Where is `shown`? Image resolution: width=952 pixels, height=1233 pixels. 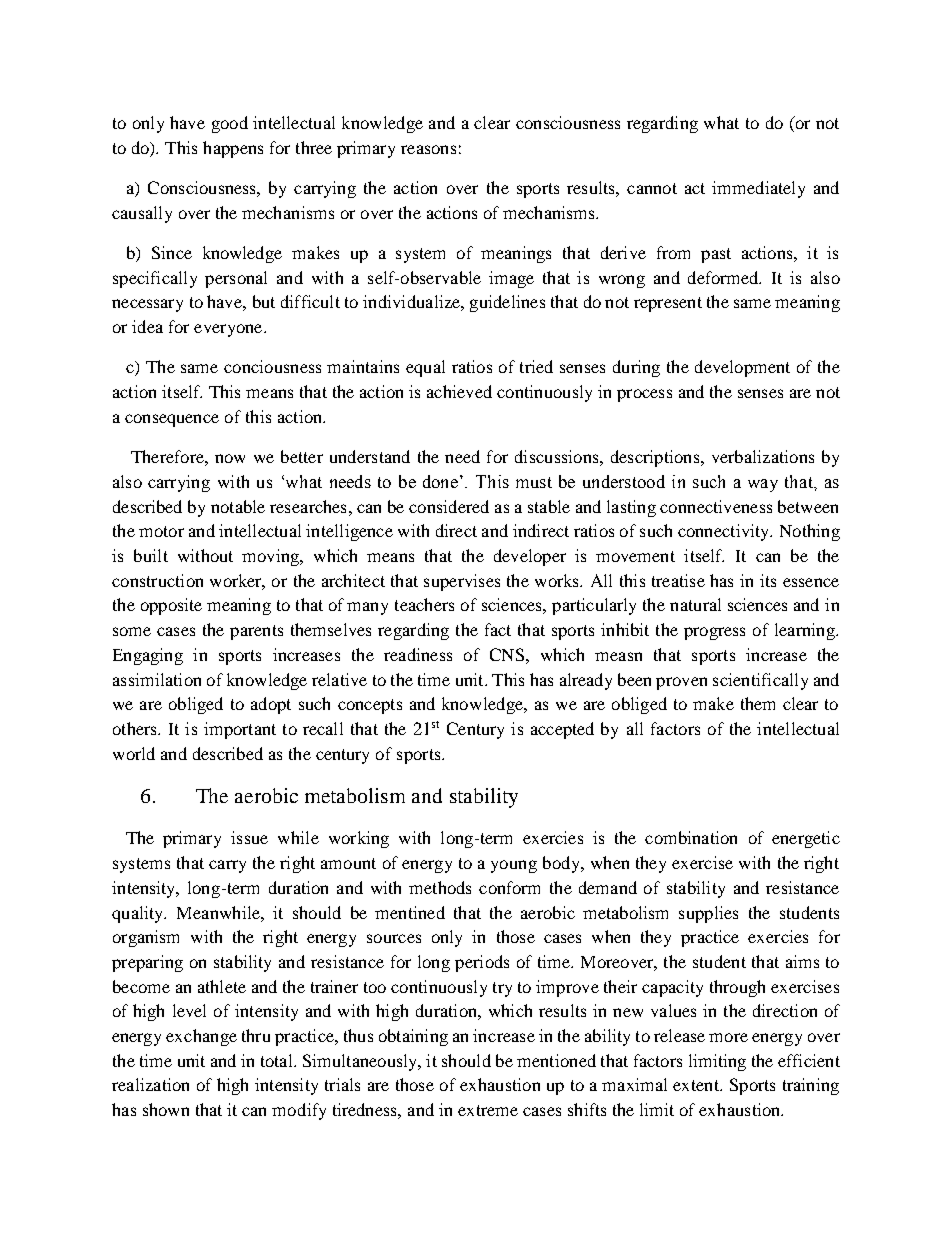
shown is located at coordinates (166, 1109).
